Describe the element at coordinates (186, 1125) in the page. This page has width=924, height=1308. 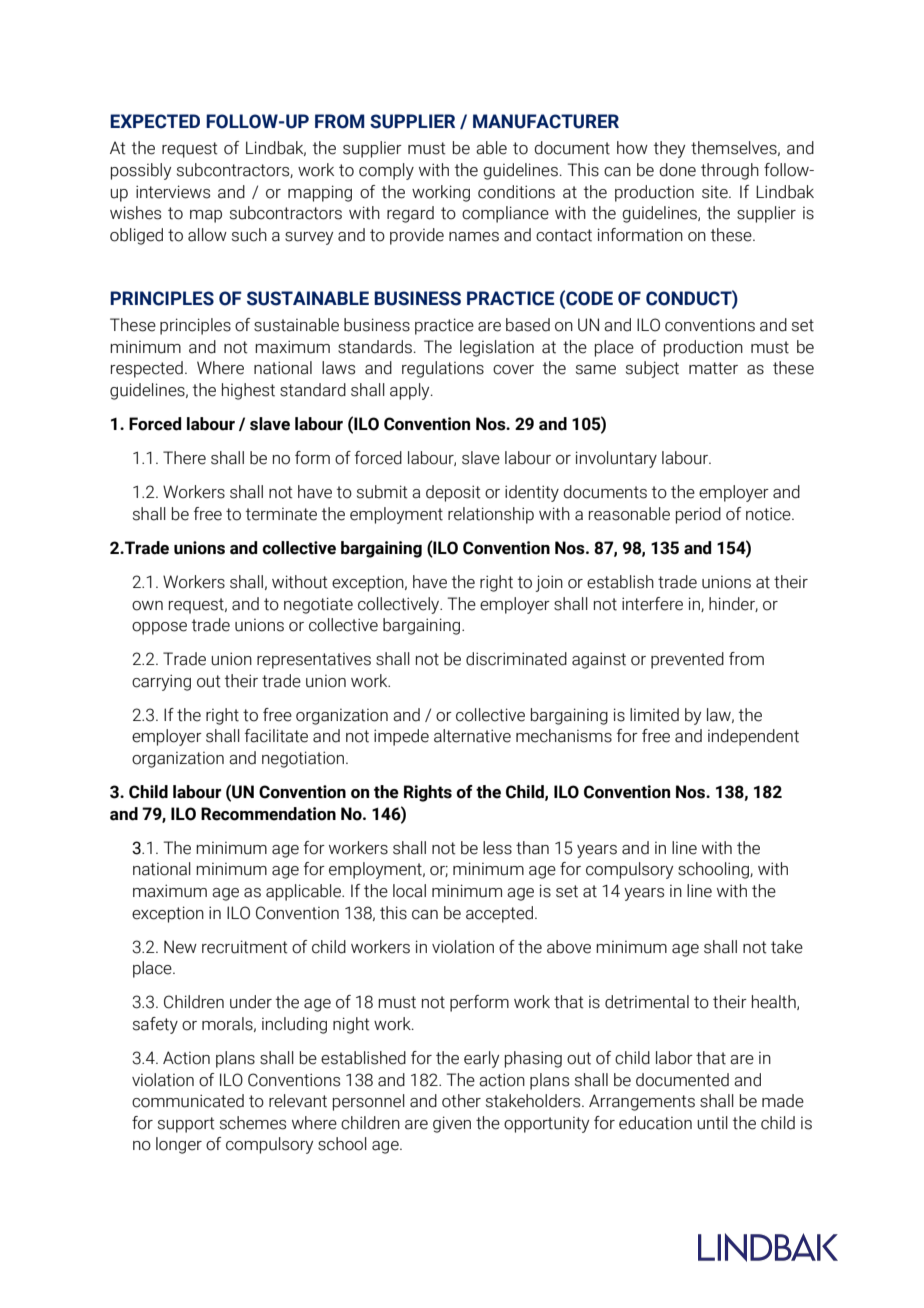
I see `support` at that location.
